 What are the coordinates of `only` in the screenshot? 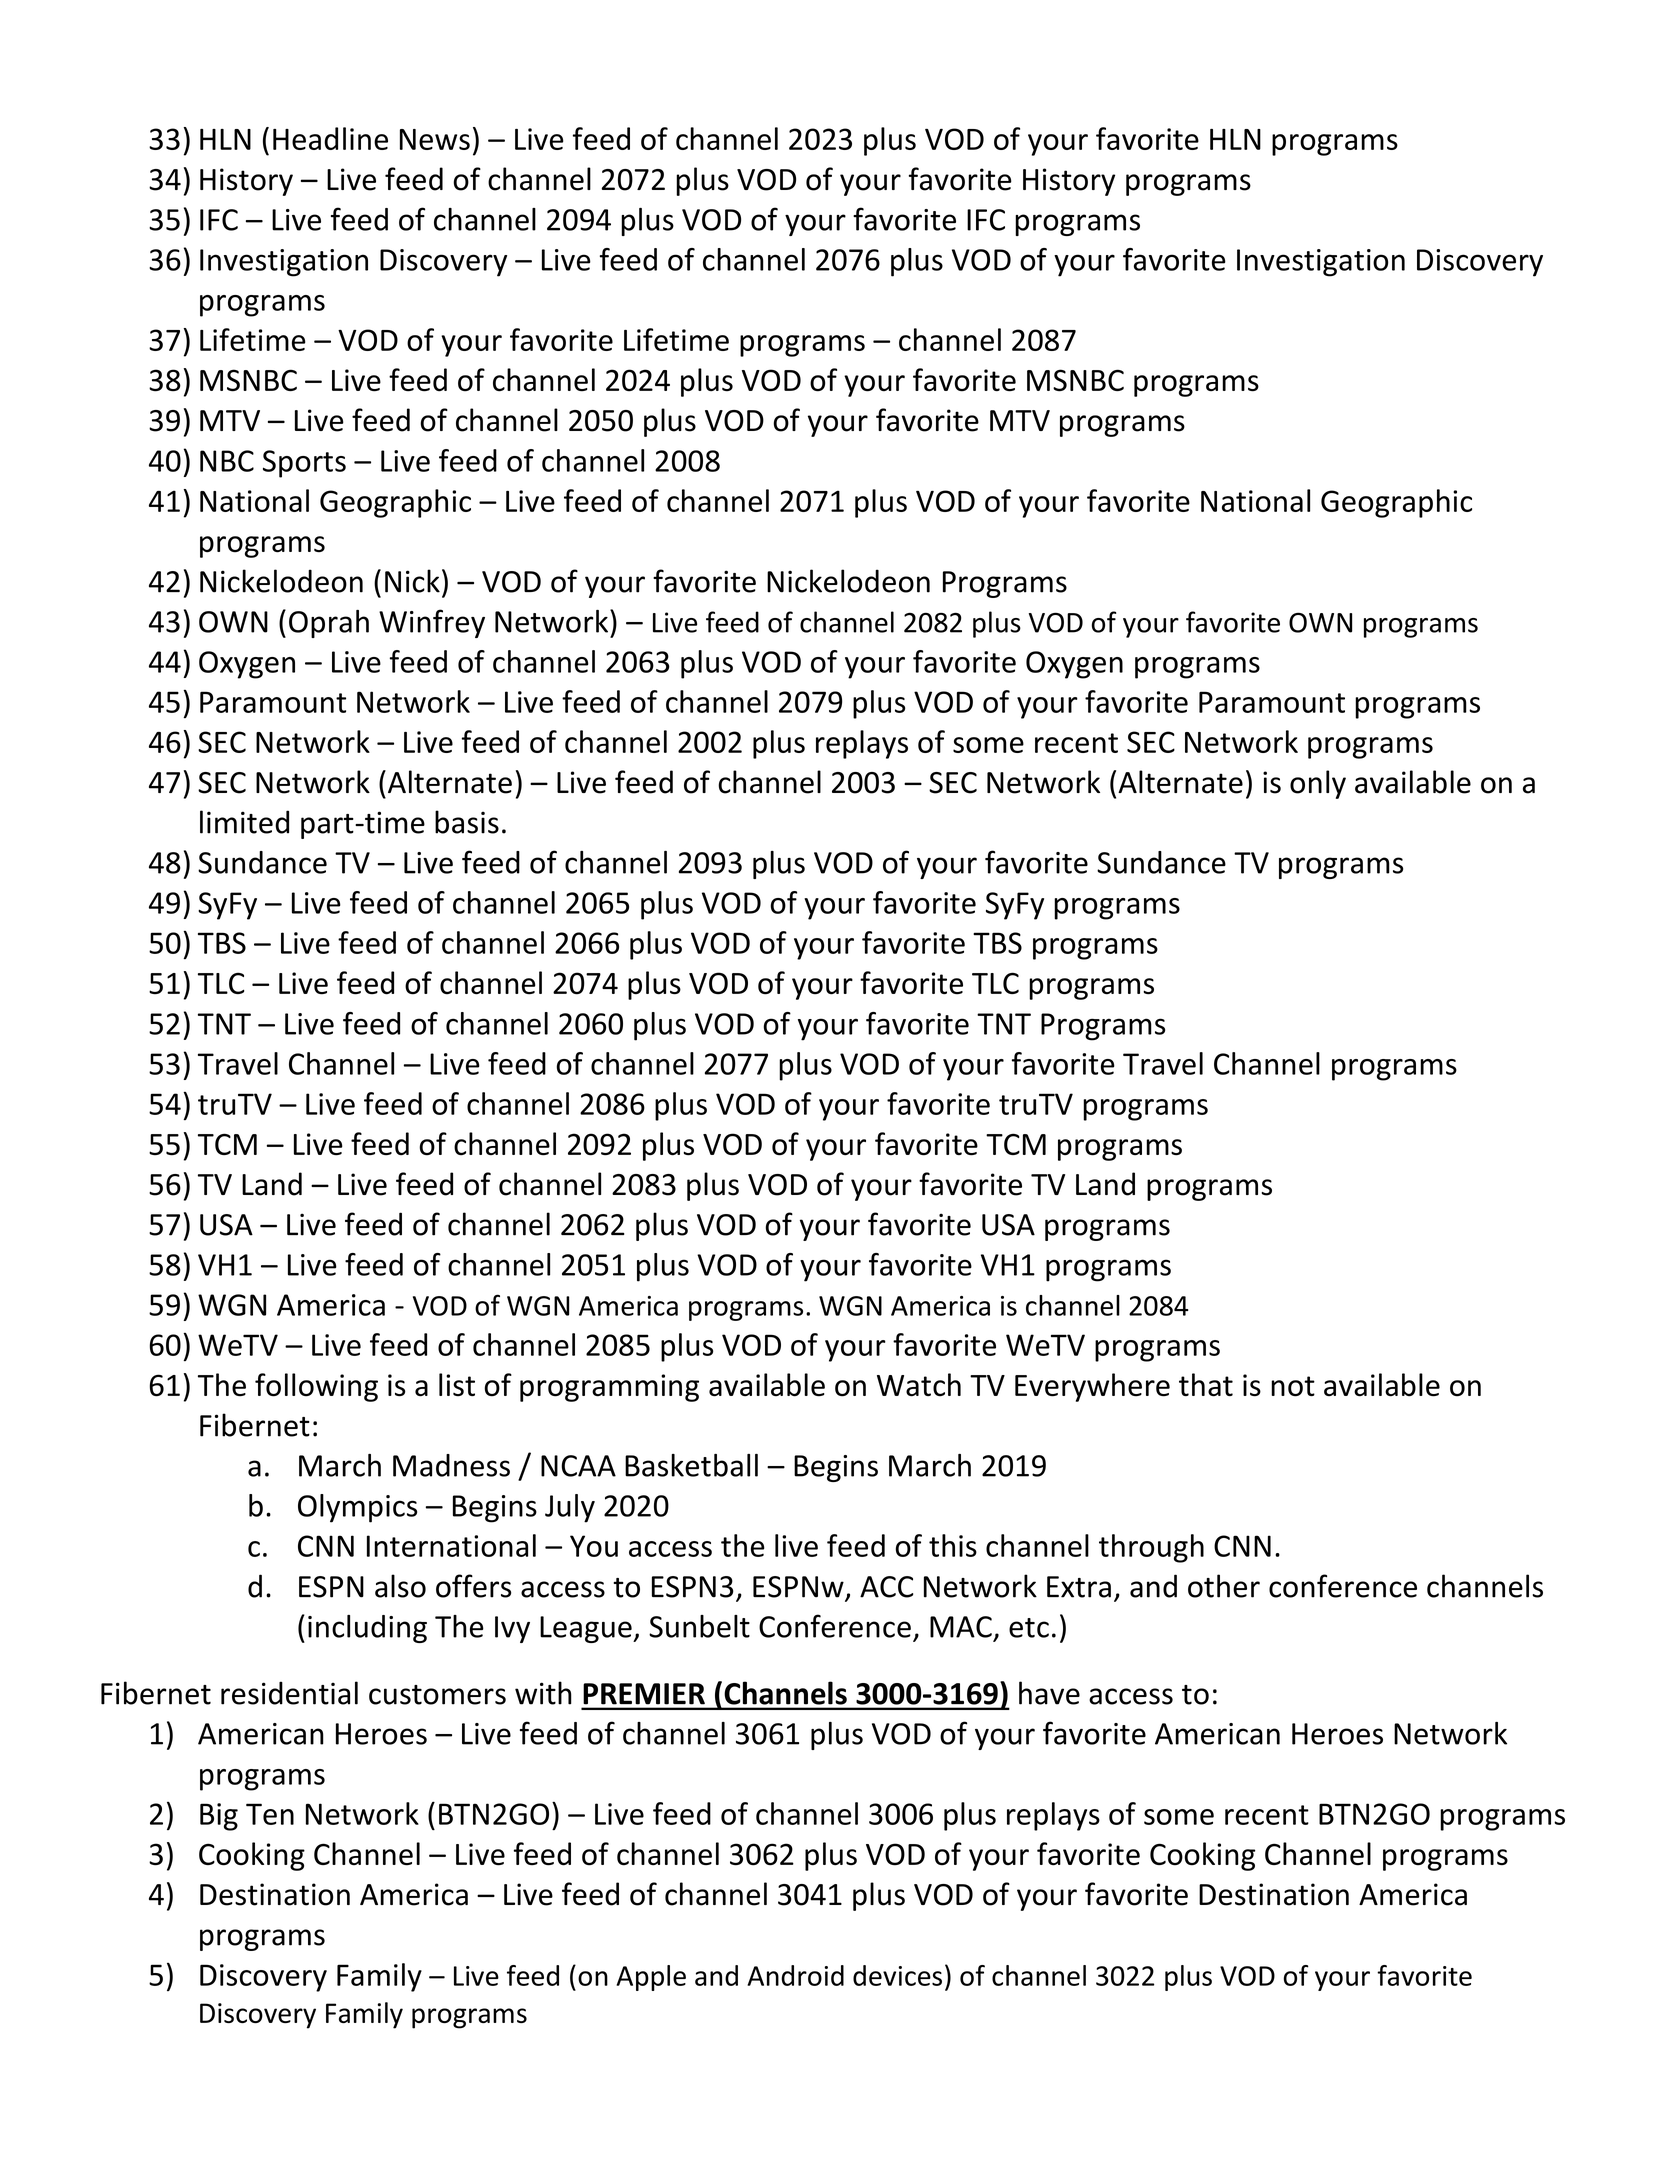 It's located at (1318, 784).
